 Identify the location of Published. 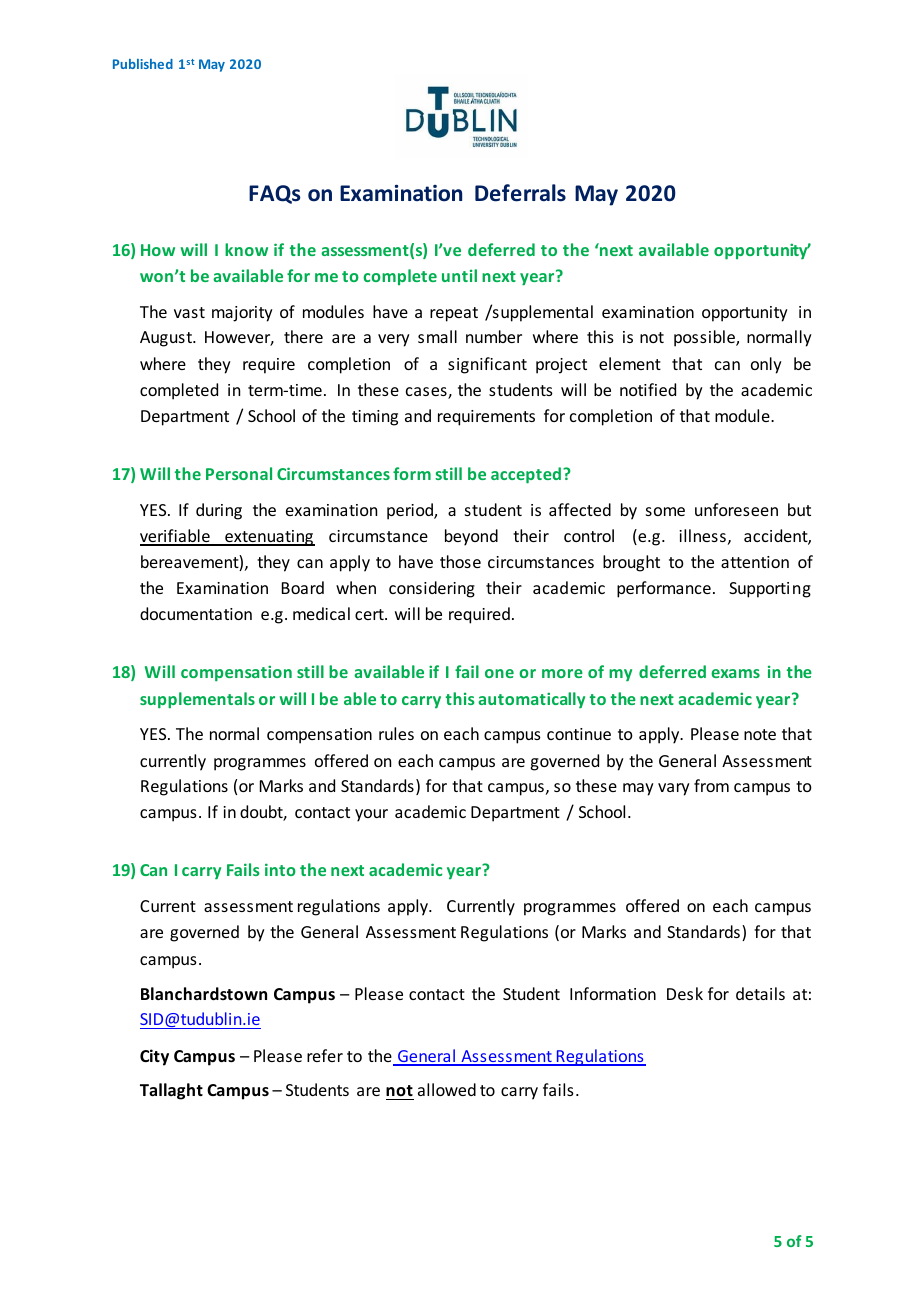
(143, 64).
